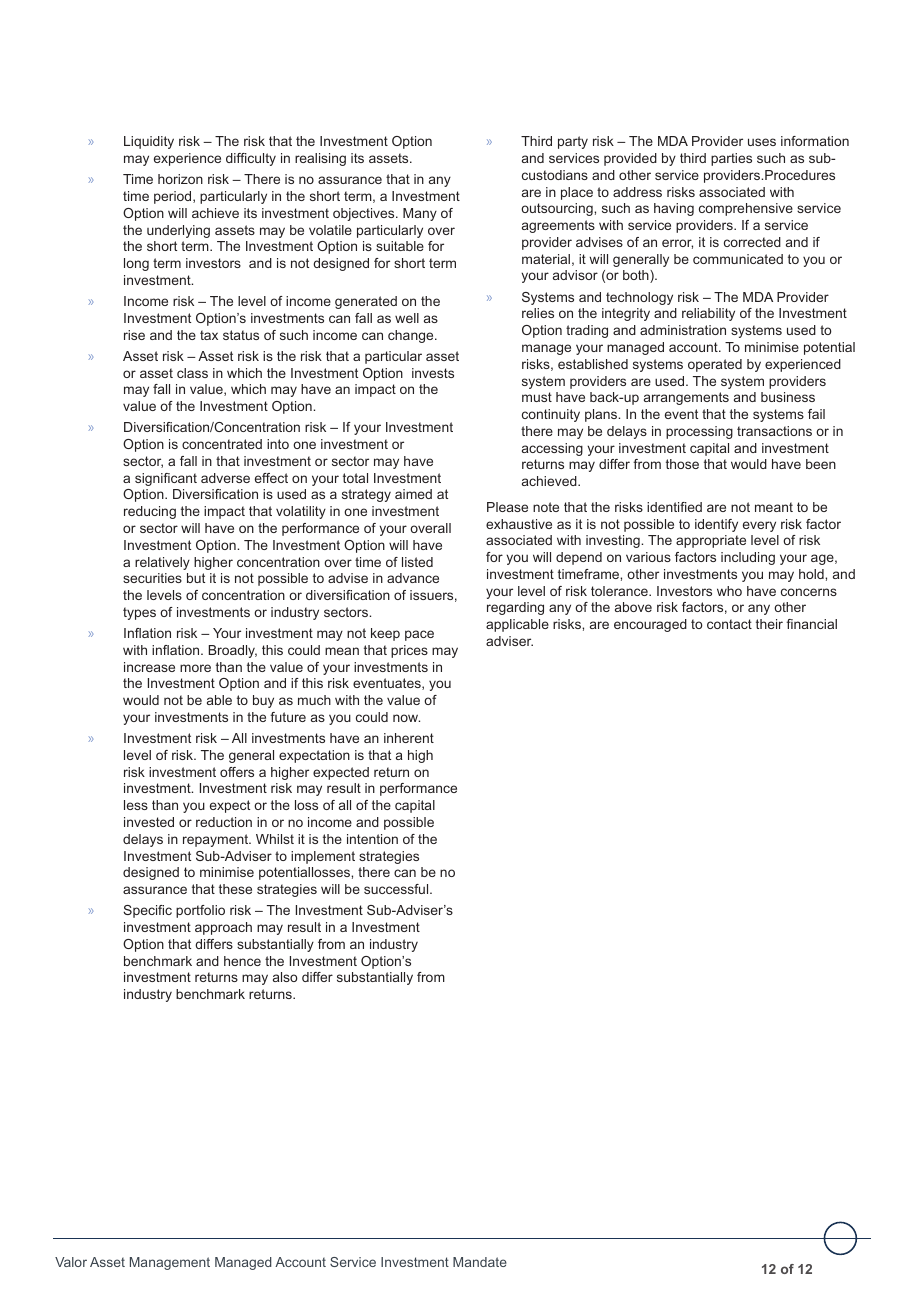 The image size is (924, 1308). I want to click on Specific, so click(147, 911).
